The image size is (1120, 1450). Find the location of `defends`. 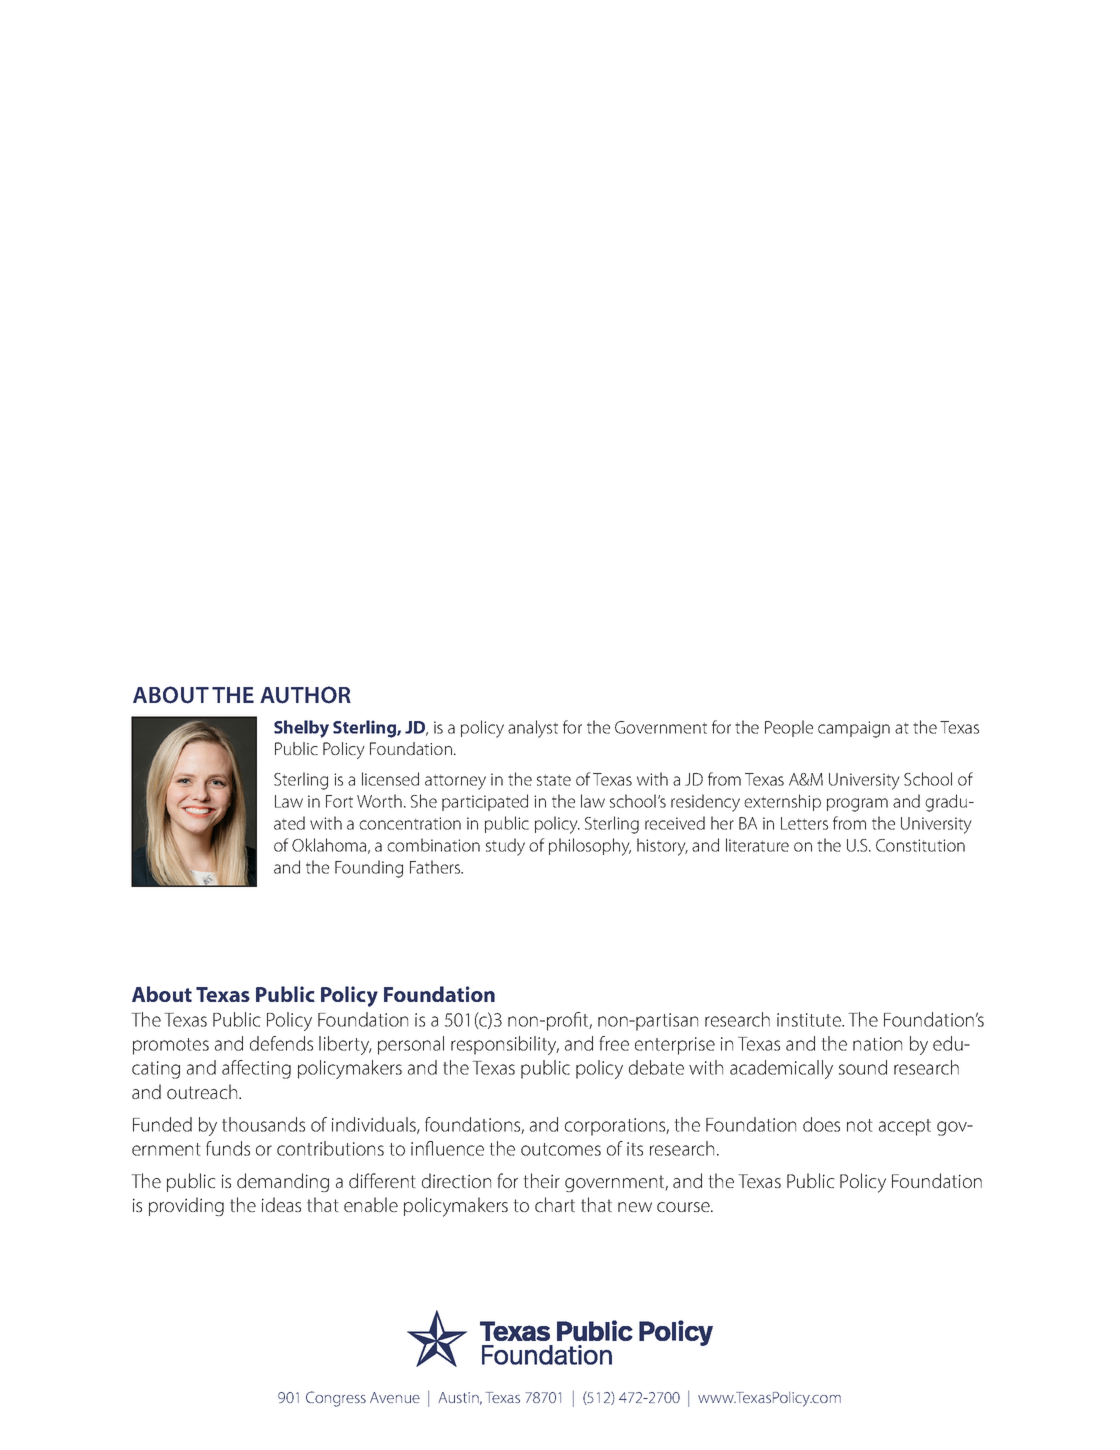

defends is located at coordinates (281, 1043).
